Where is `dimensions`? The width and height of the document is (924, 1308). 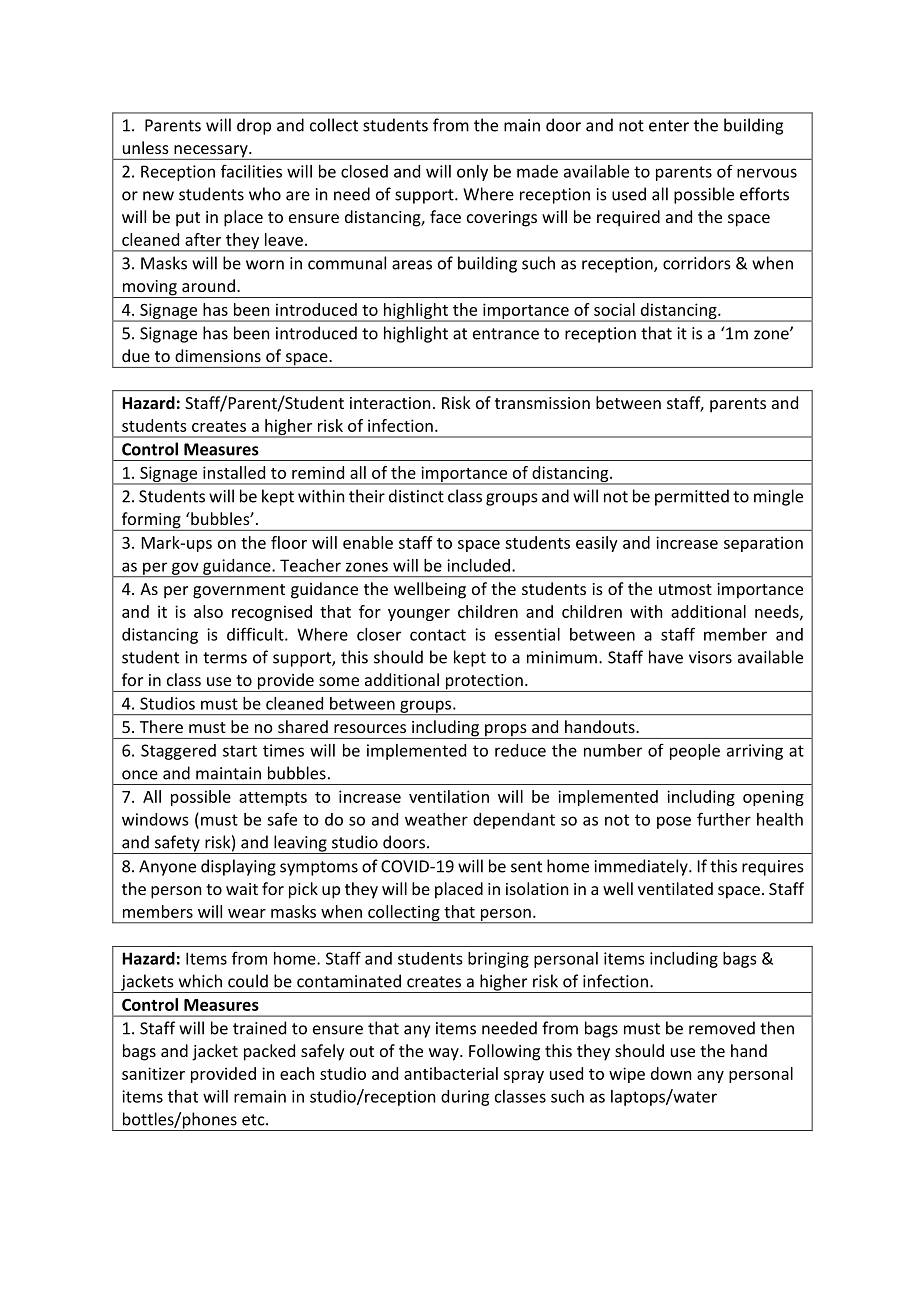 dimensions is located at coordinates (218, 355).
